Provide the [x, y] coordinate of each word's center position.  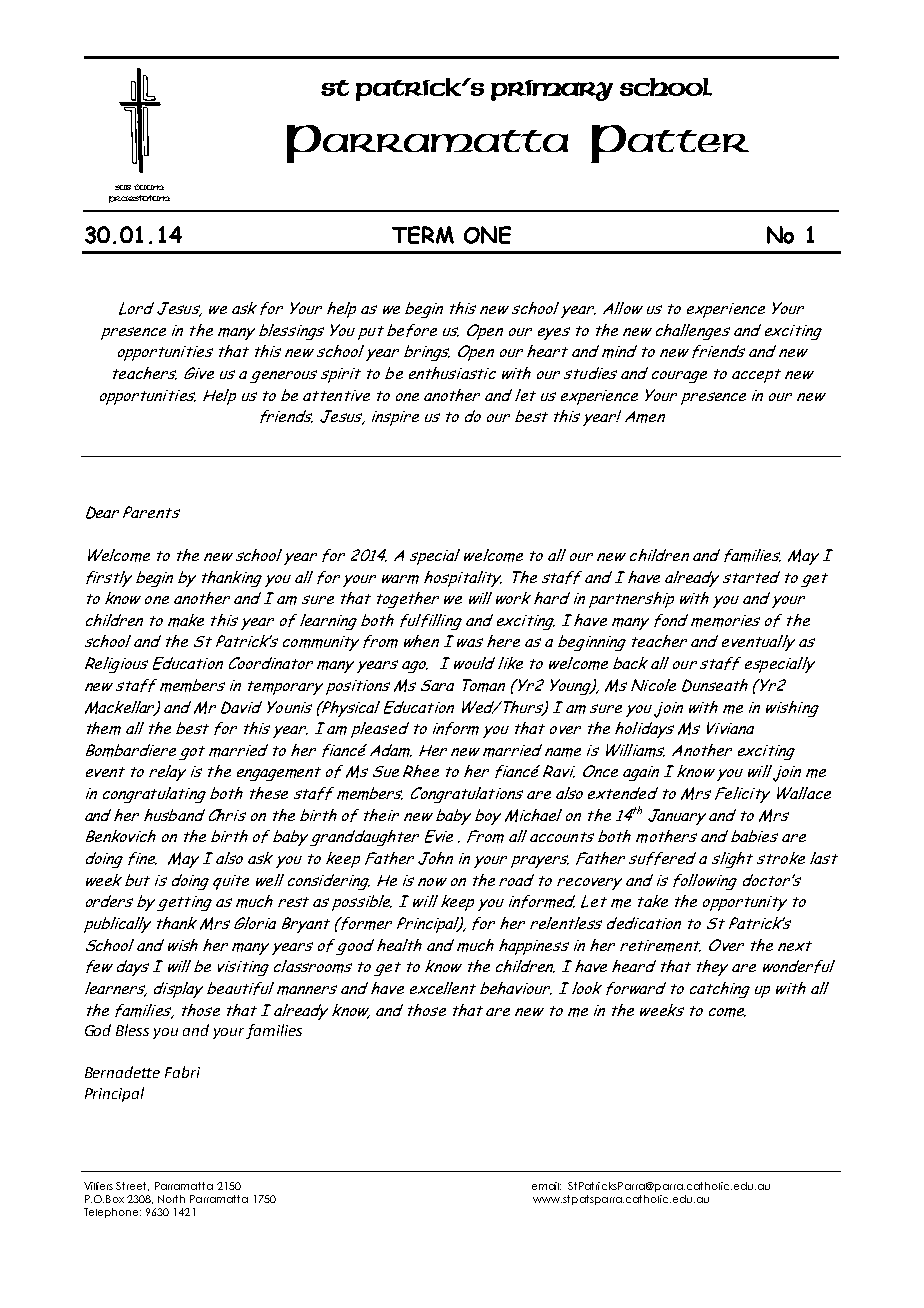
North [171, 1199]
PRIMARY [552, 90]
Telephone [112, 1213]
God [98, 1030]
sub [123, 187]
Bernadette [122, 1072]
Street [132, 1186]
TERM [423, 235]
